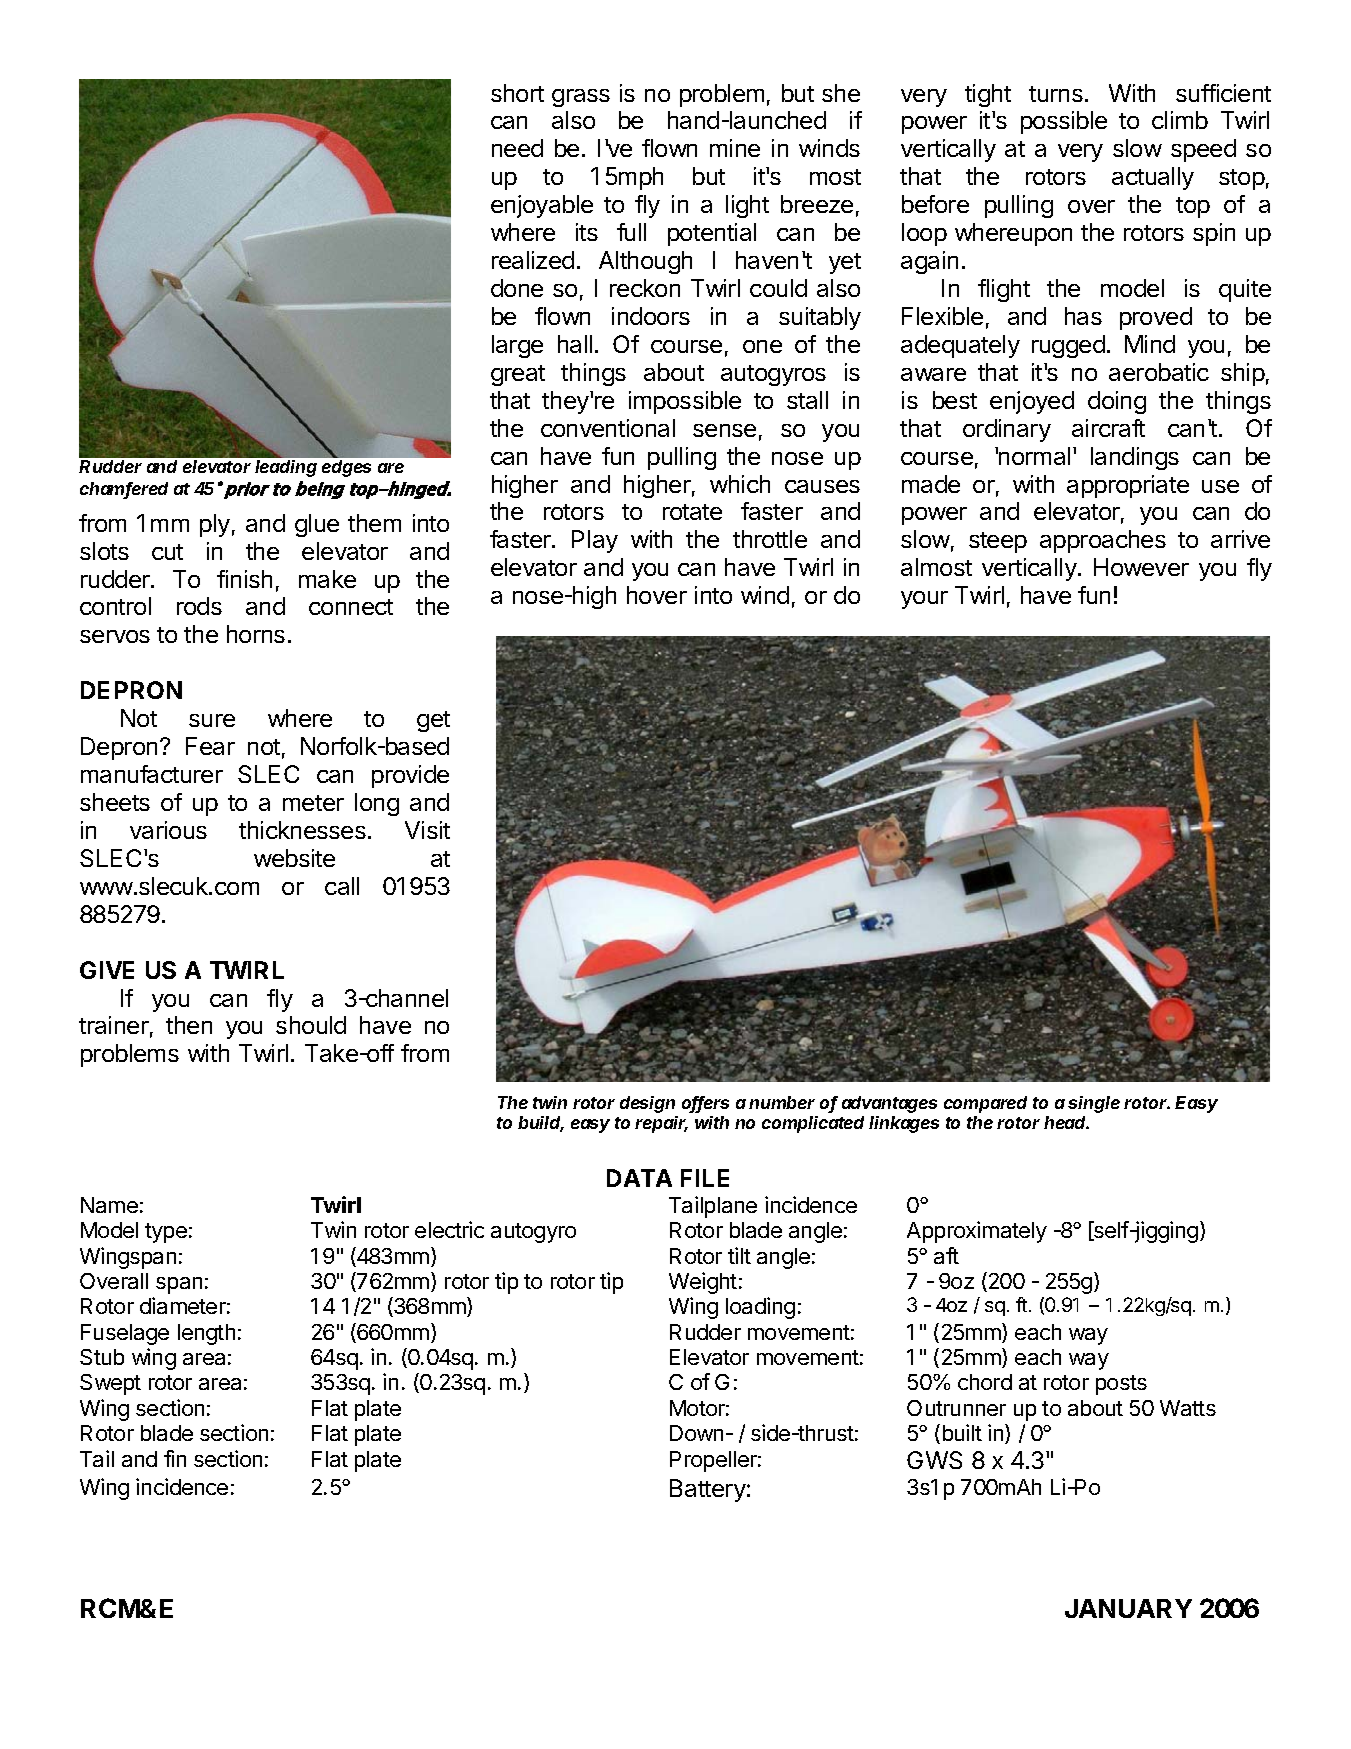  I want to click on horns, so click(256, 634).
